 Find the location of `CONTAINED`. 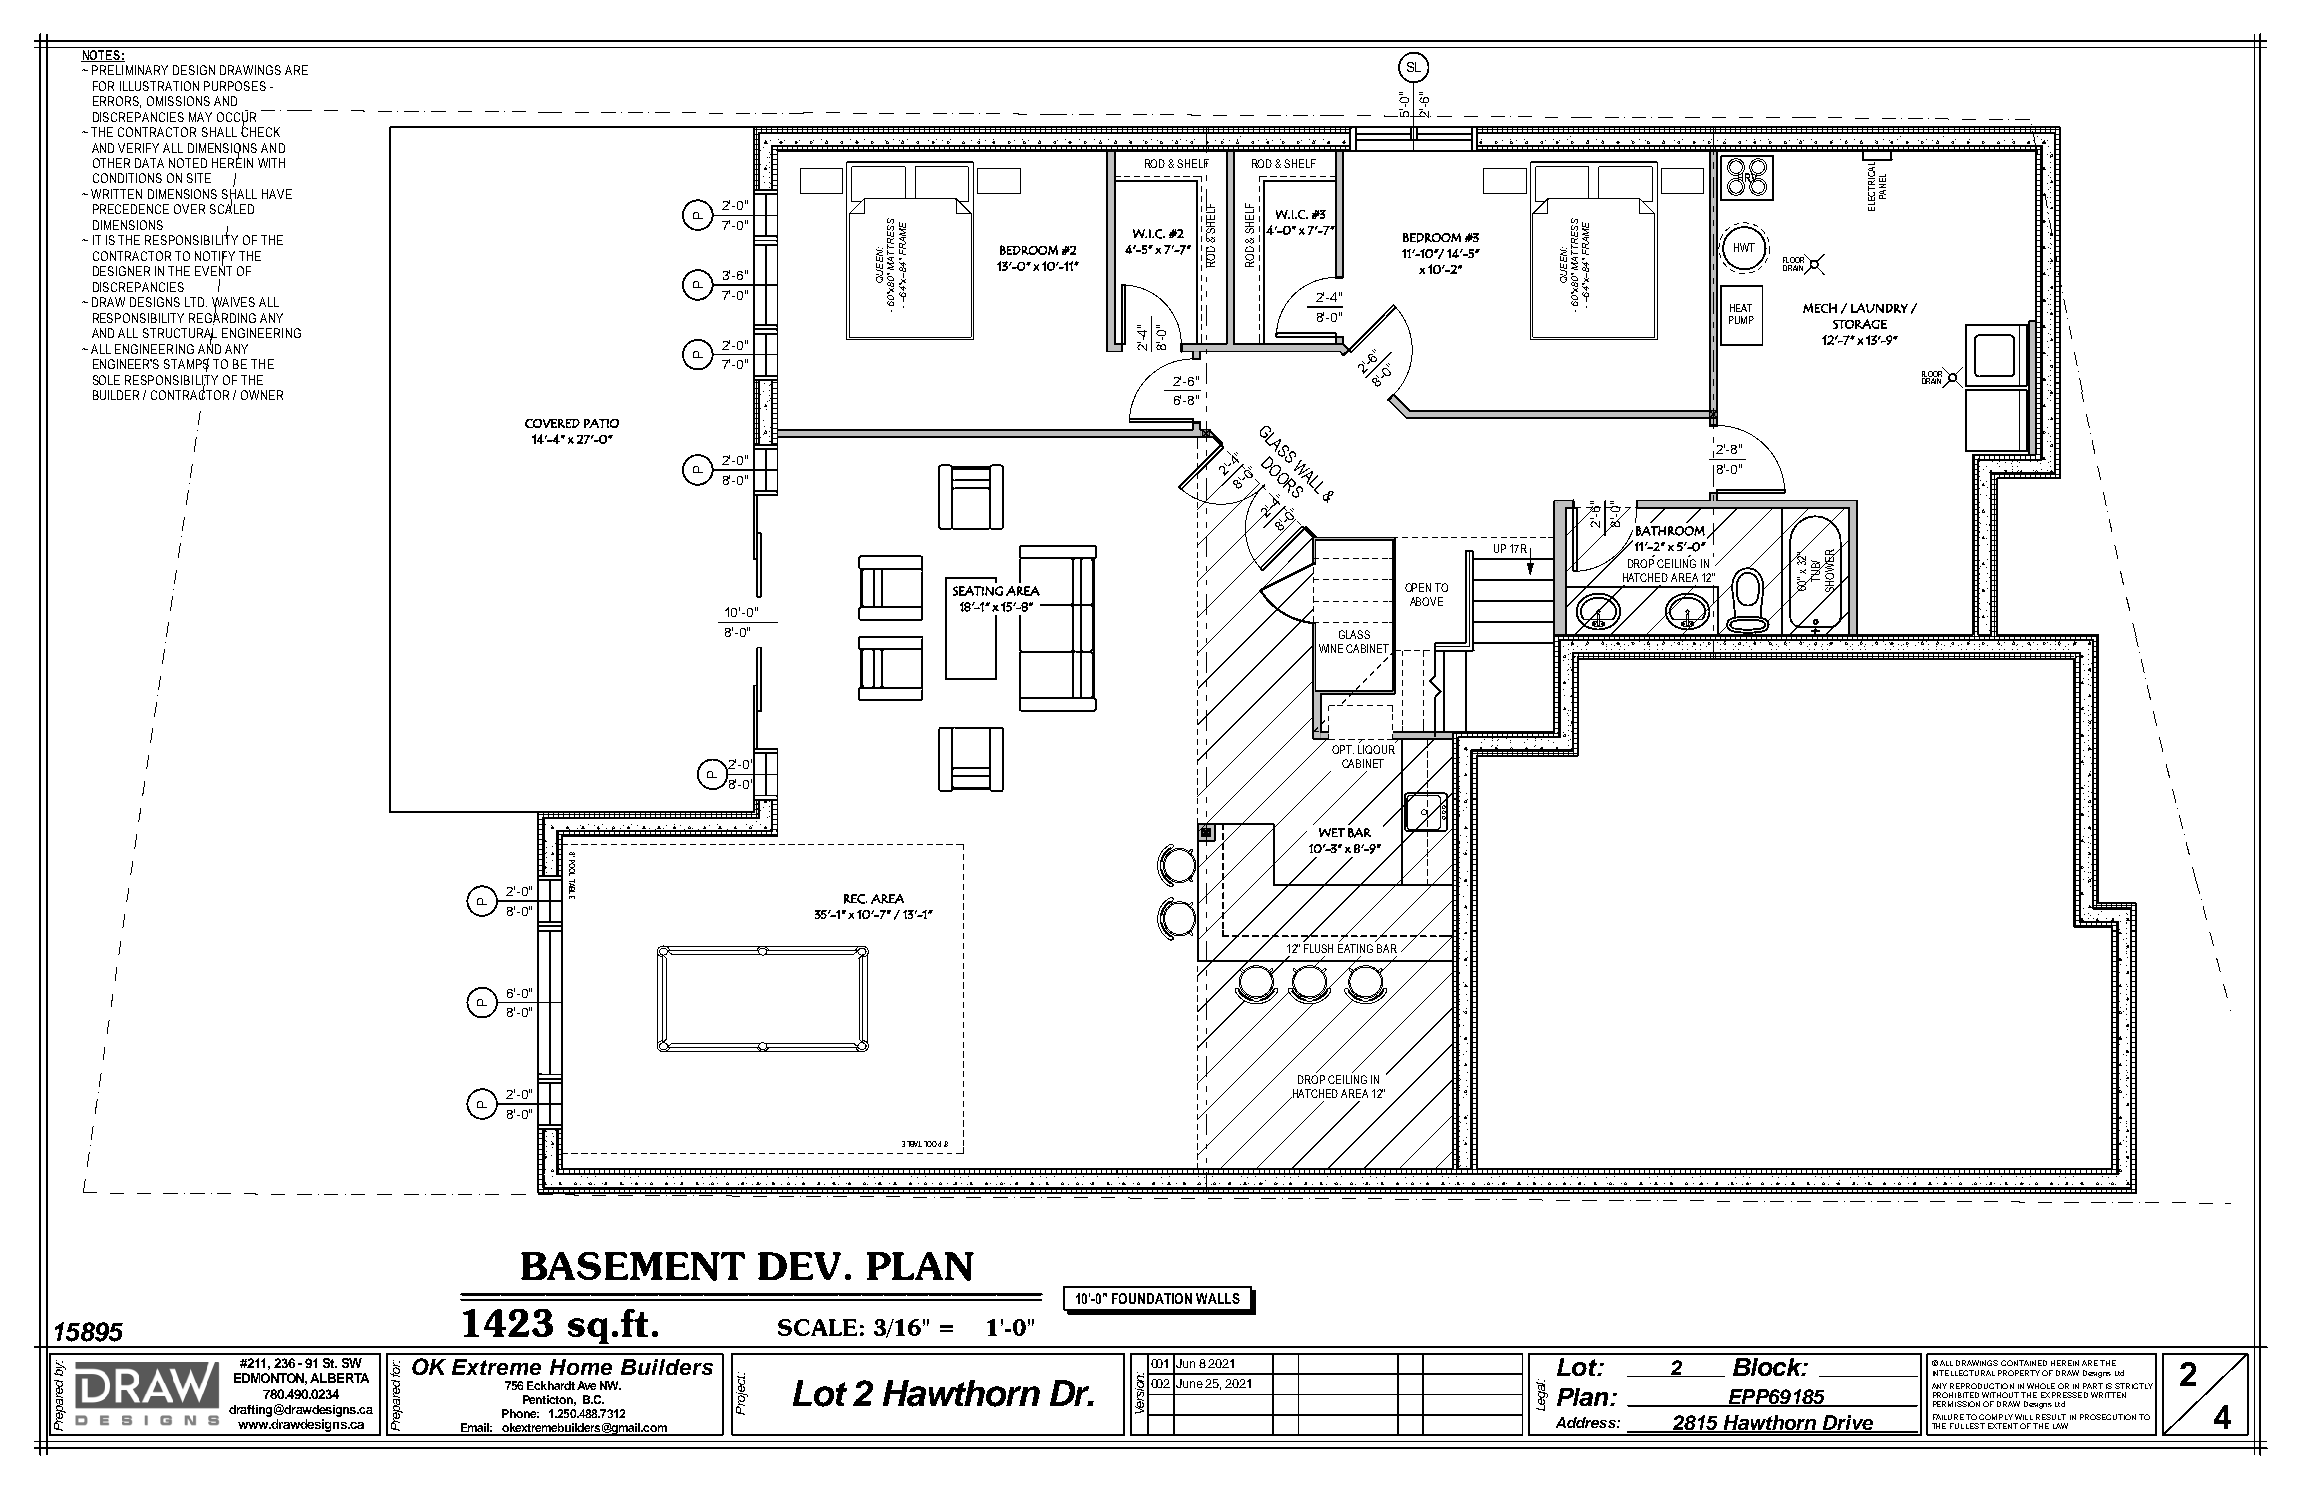

CONTAINED is located at coordinates (2024, 1363).
